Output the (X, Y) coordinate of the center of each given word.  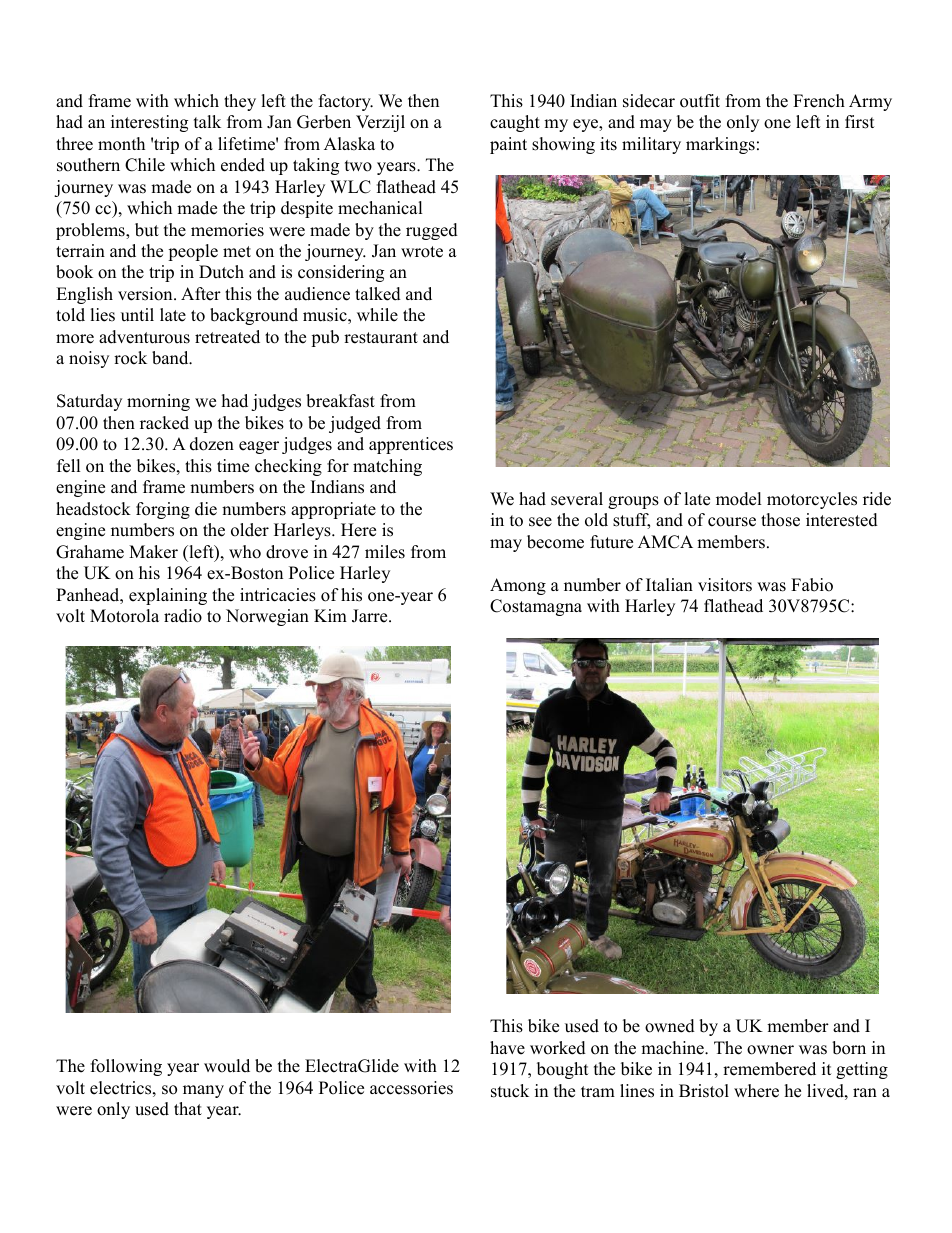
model (739, 499)
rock (130, 358)
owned (670, 1026)
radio (183, 616)
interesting (149, 123)
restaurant (381, 338)
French (819, 101)
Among (518, 586)
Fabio (812, 585)
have (507, 1048)
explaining (168, 596)
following (126, 1067)
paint (508, 145)
